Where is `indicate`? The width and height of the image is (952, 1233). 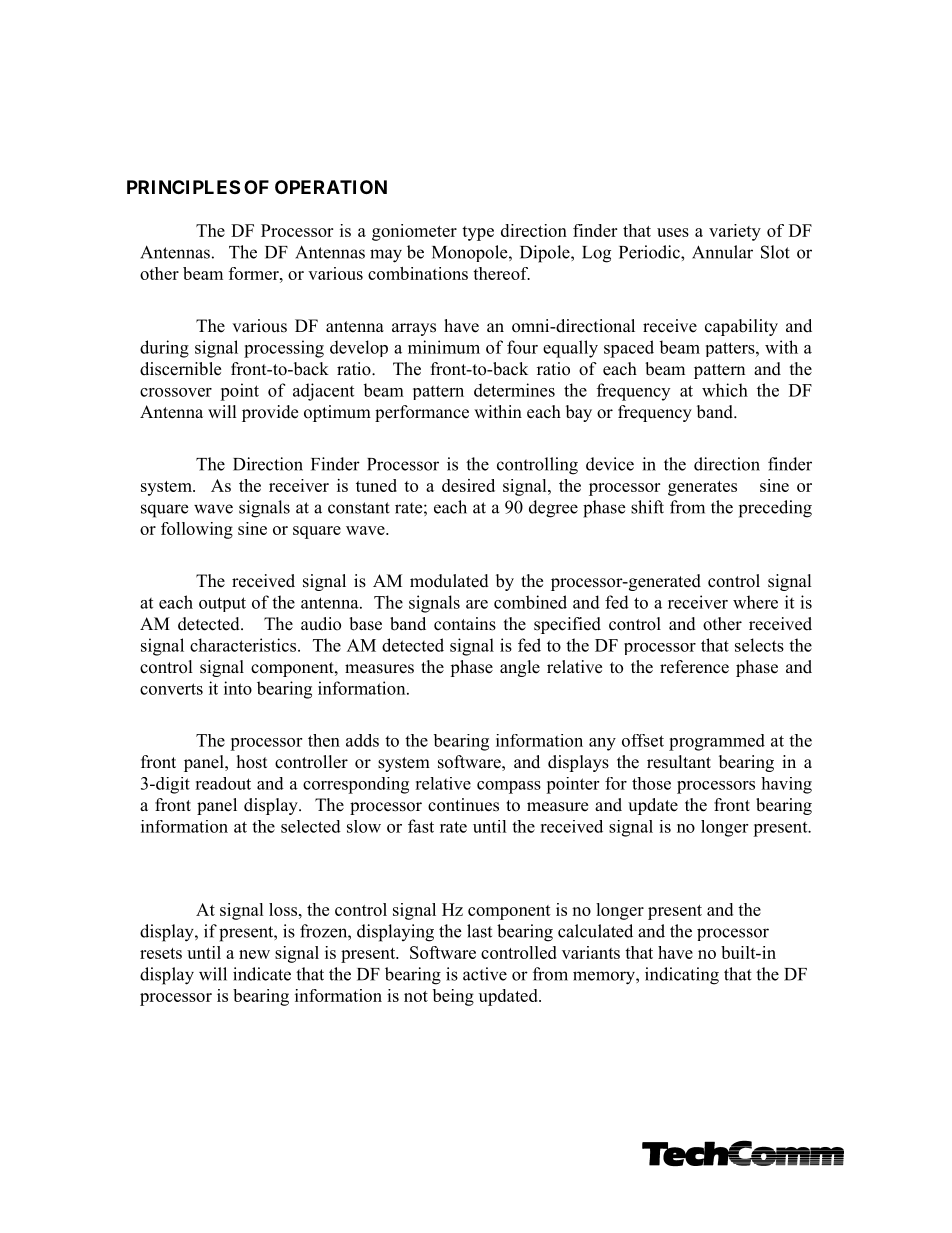
indicate is located at coordinates (262, 974).
